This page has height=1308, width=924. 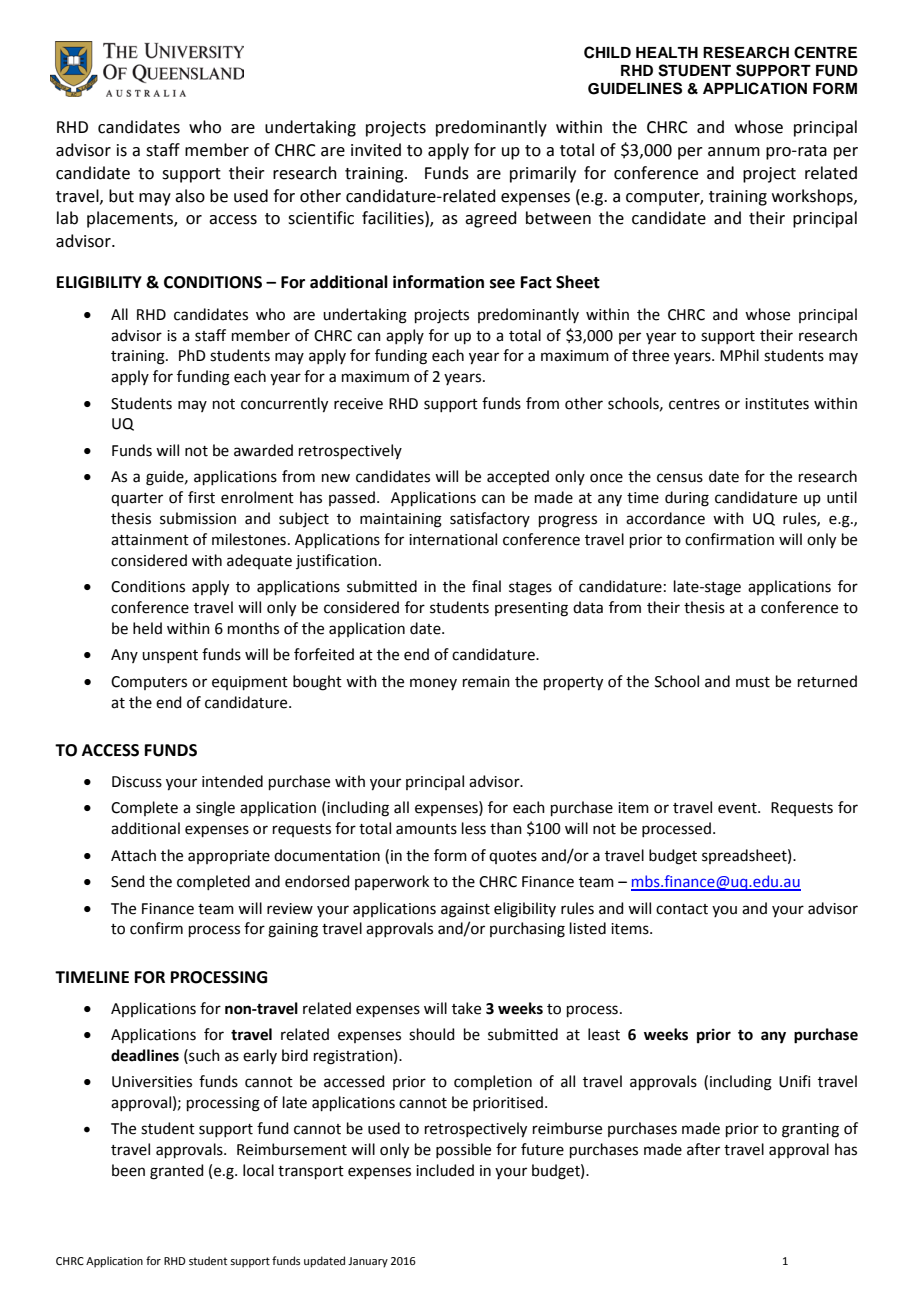 What do you see at coordinates (133, 855) in the page?
I see `Attach` at bounding box center [133, 855].
